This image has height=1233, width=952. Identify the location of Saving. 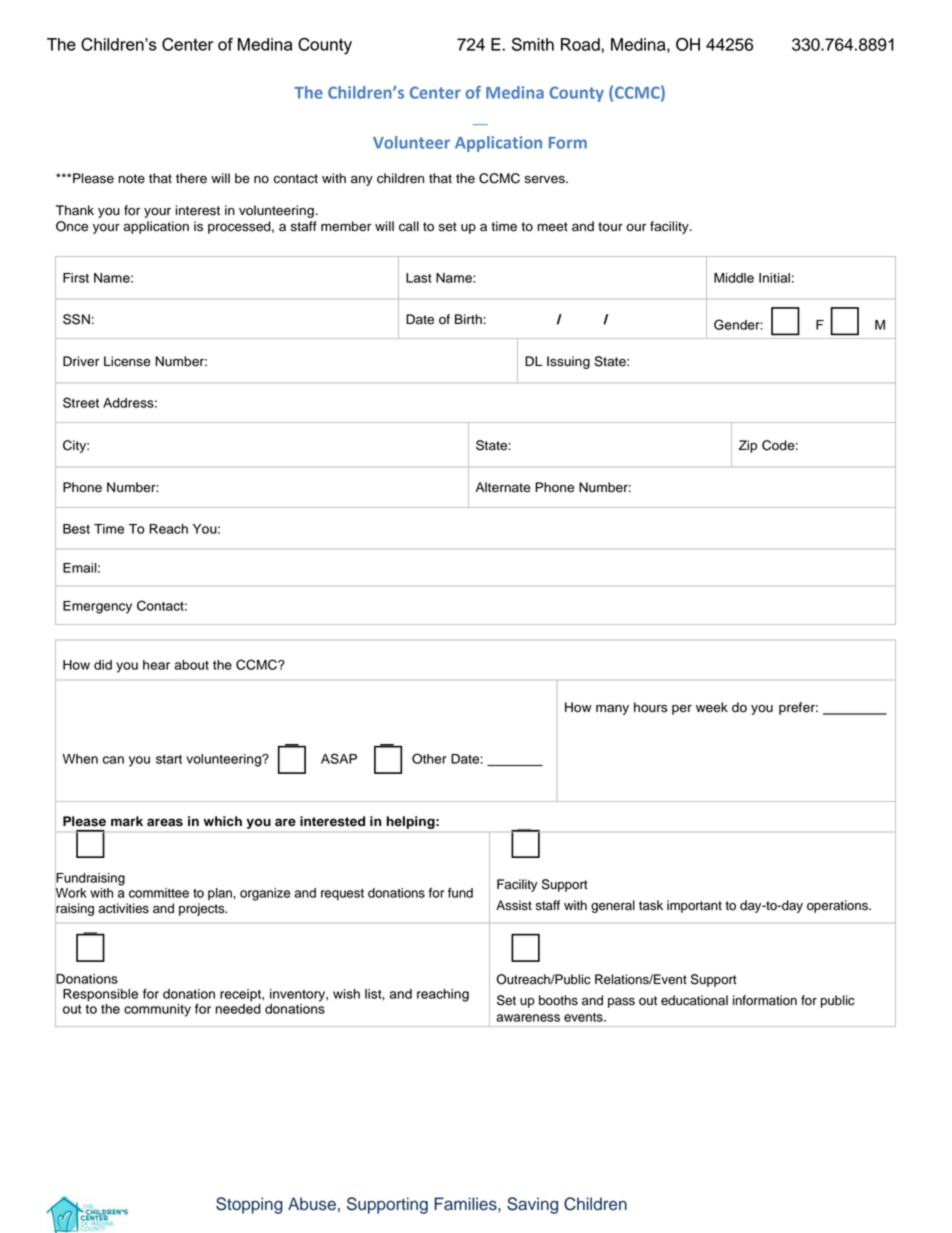
(532, 1205).
